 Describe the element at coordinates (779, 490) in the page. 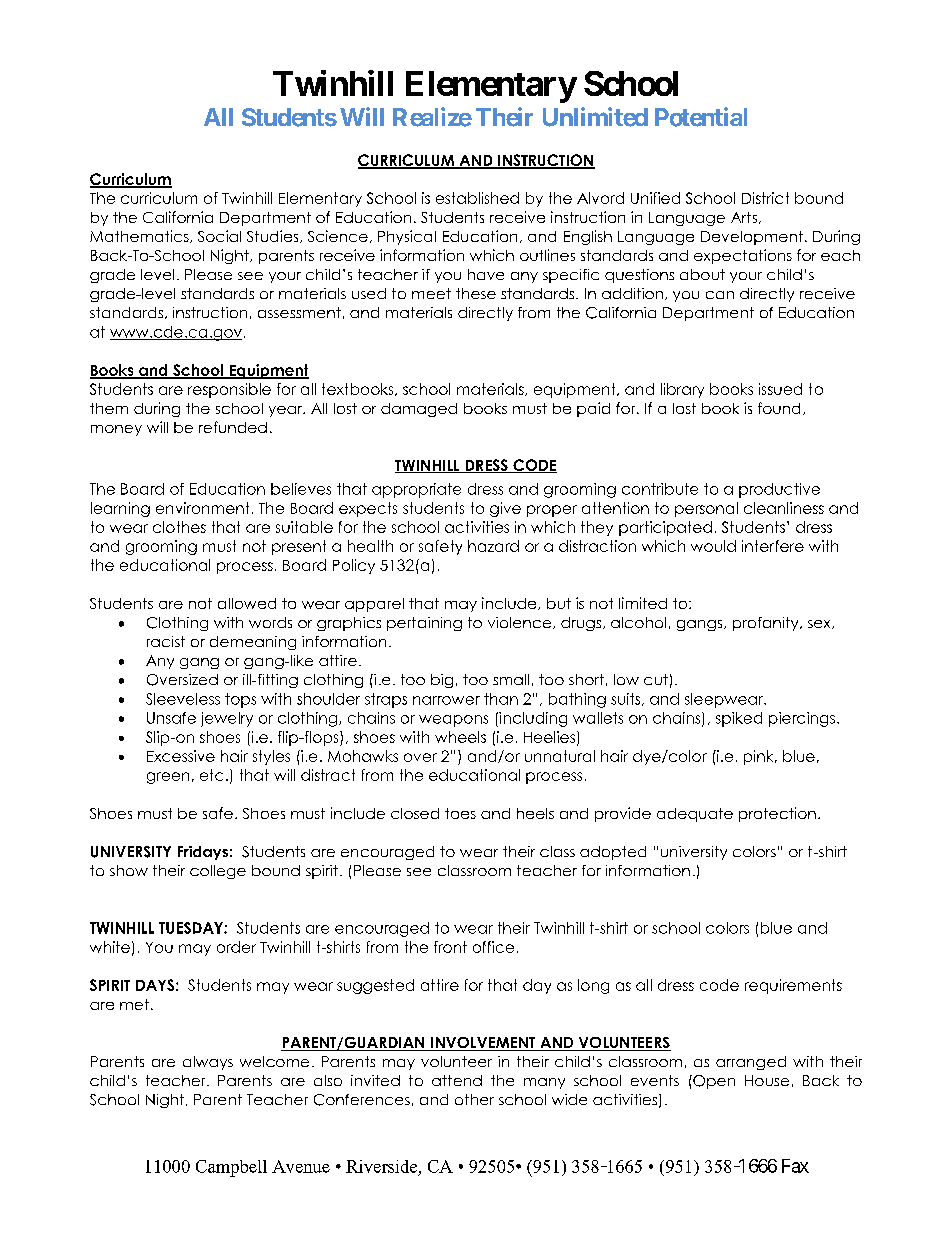

I see `productive` at that location.
